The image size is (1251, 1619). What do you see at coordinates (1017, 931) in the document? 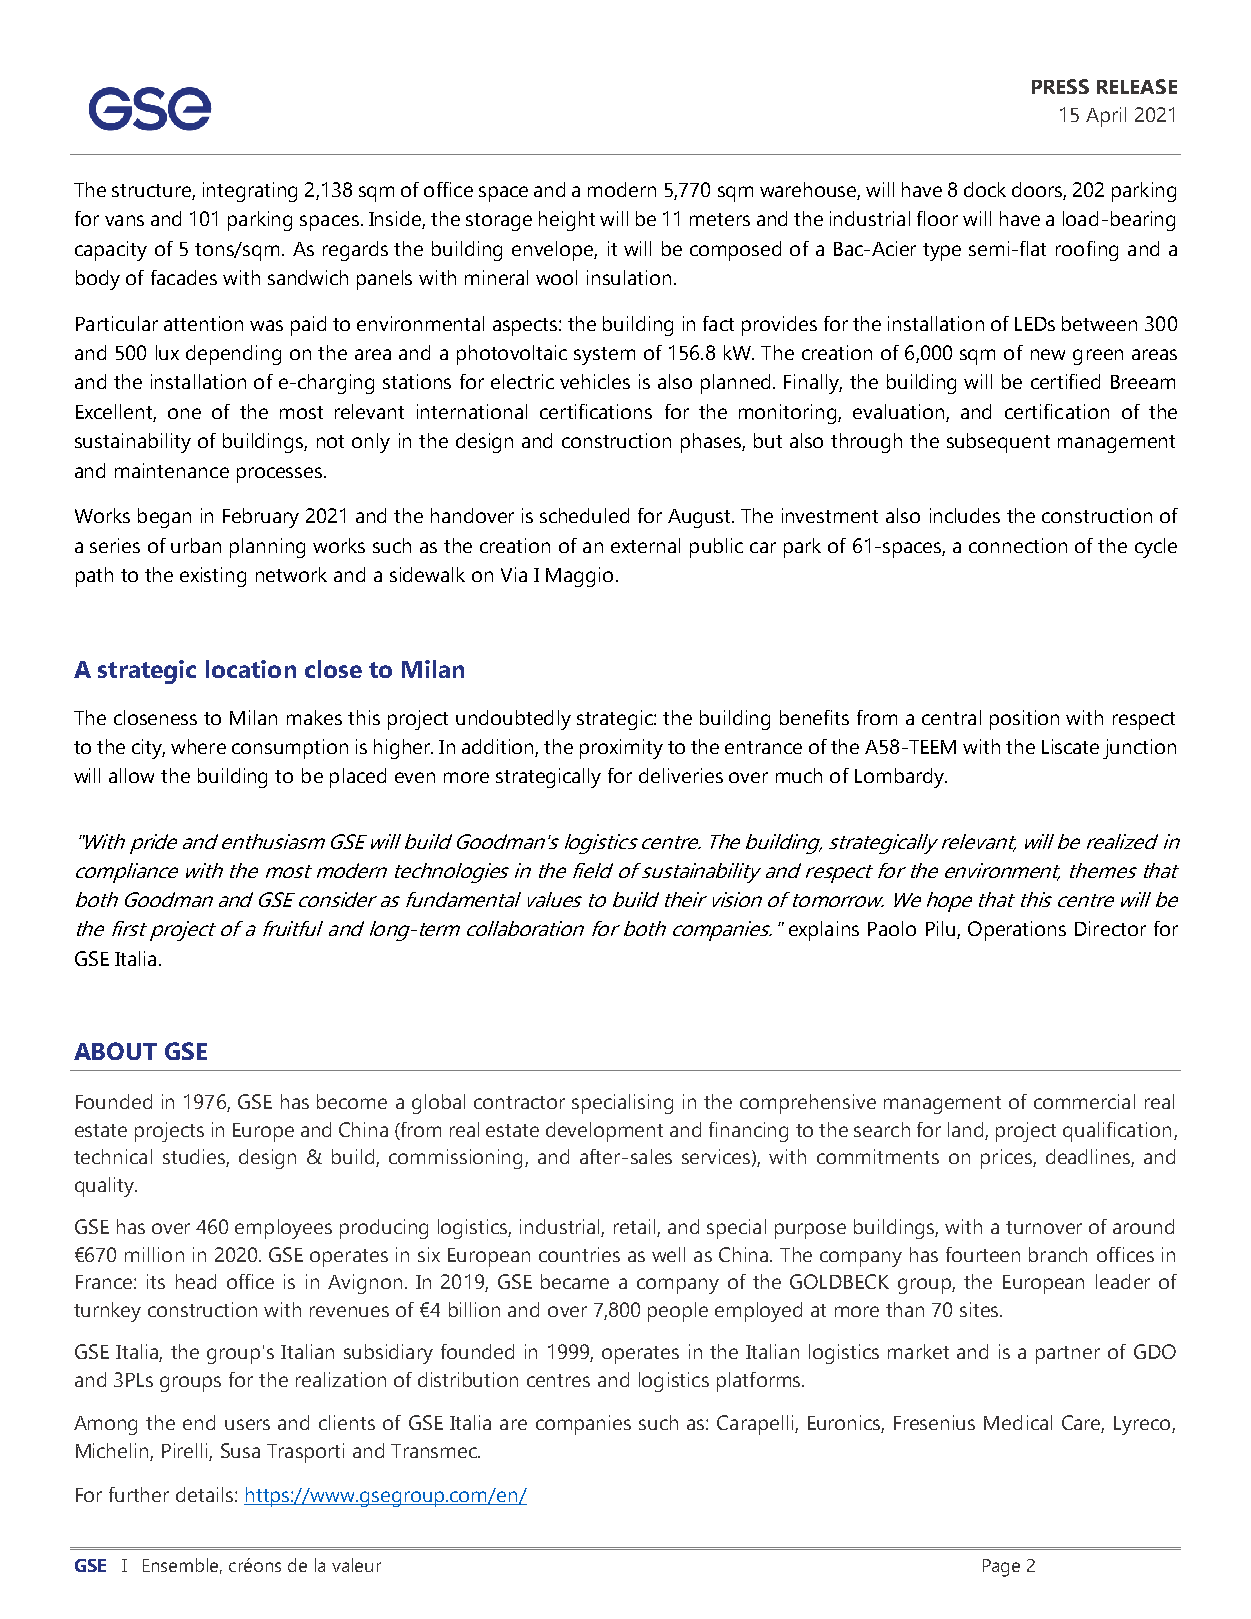
I see `Operations` at bounding box center [1017, 931].
